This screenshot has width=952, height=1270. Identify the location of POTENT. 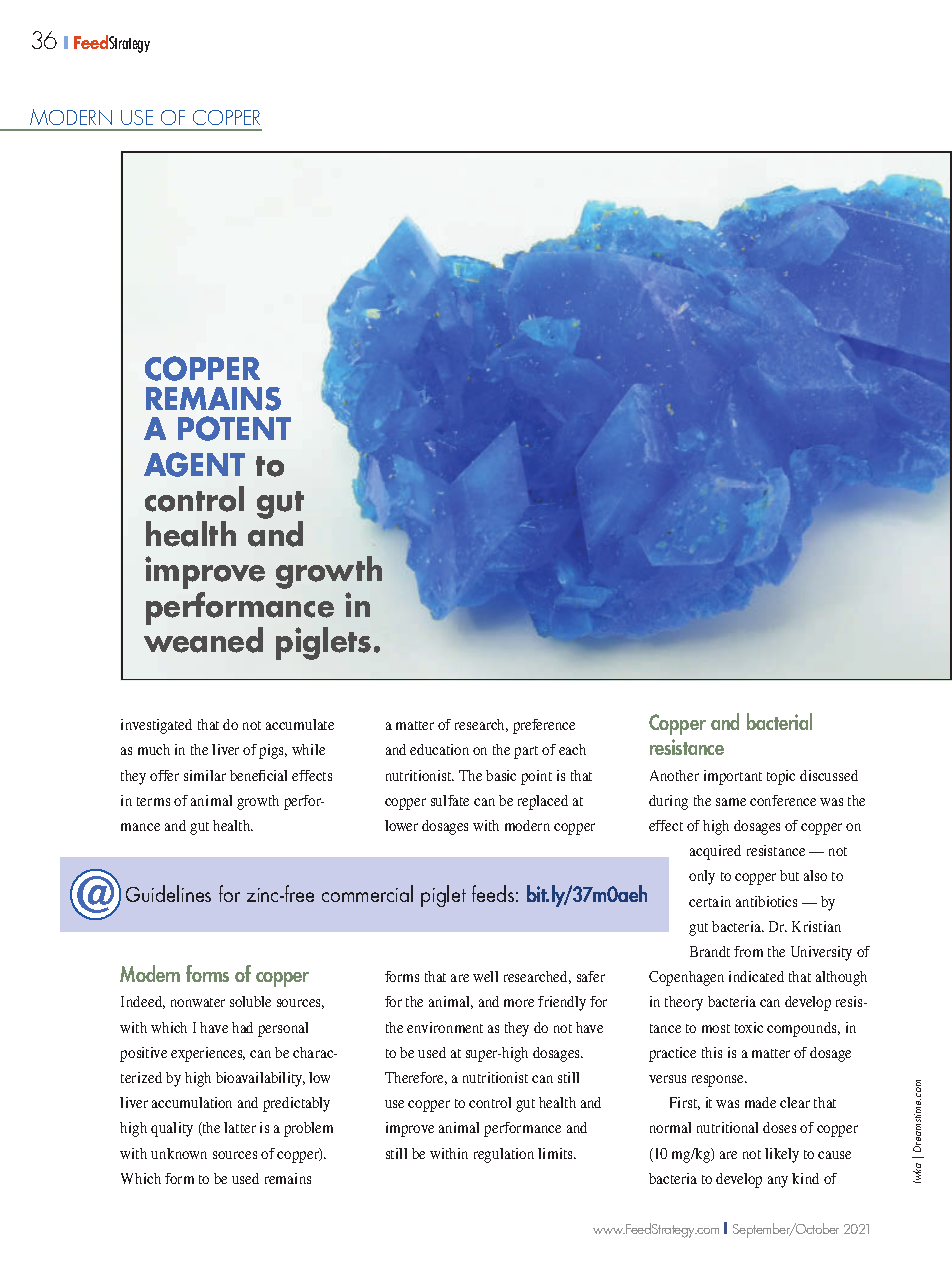
(234, 428).
